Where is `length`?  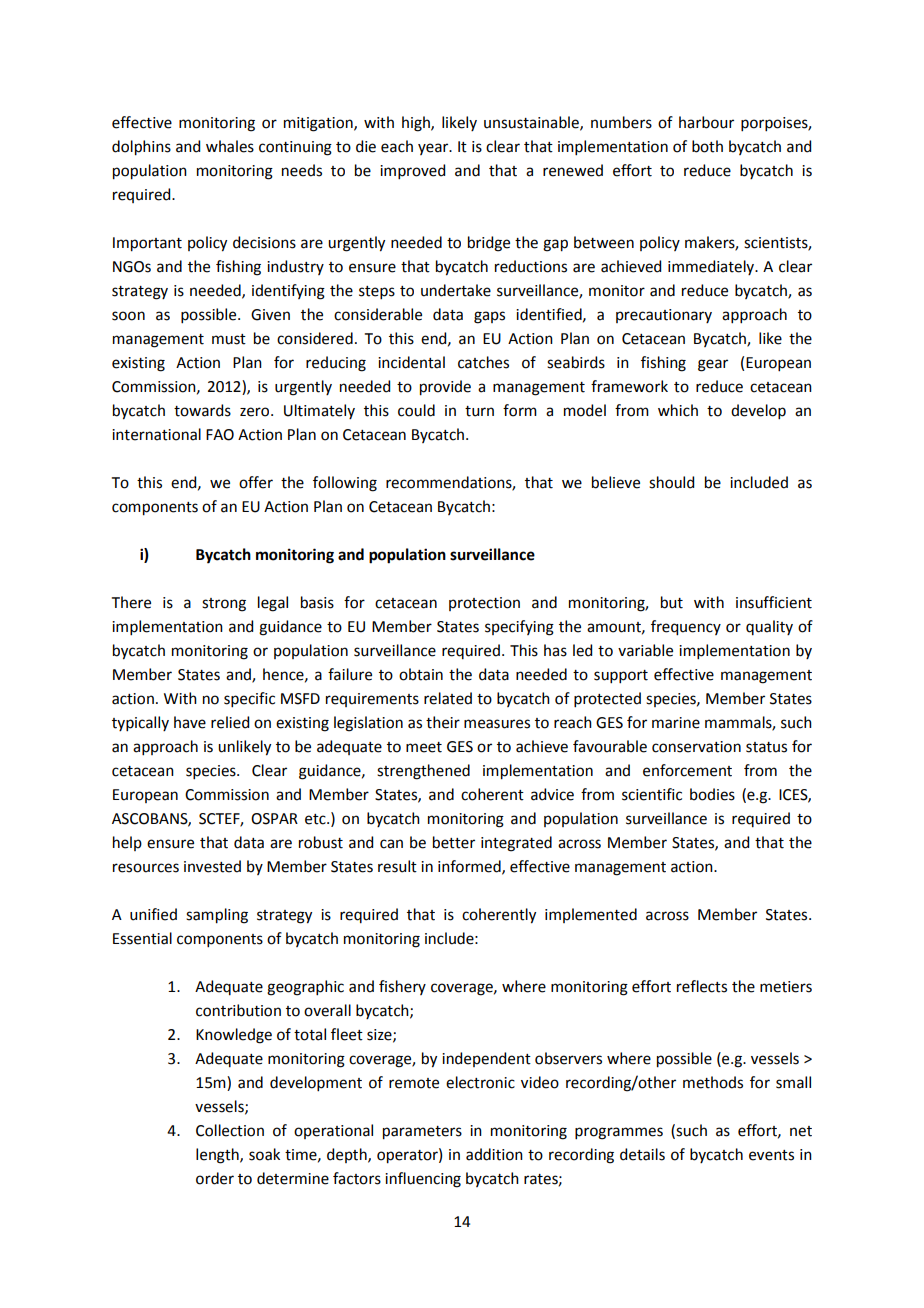
length is located at coordinates (218, 1156).
